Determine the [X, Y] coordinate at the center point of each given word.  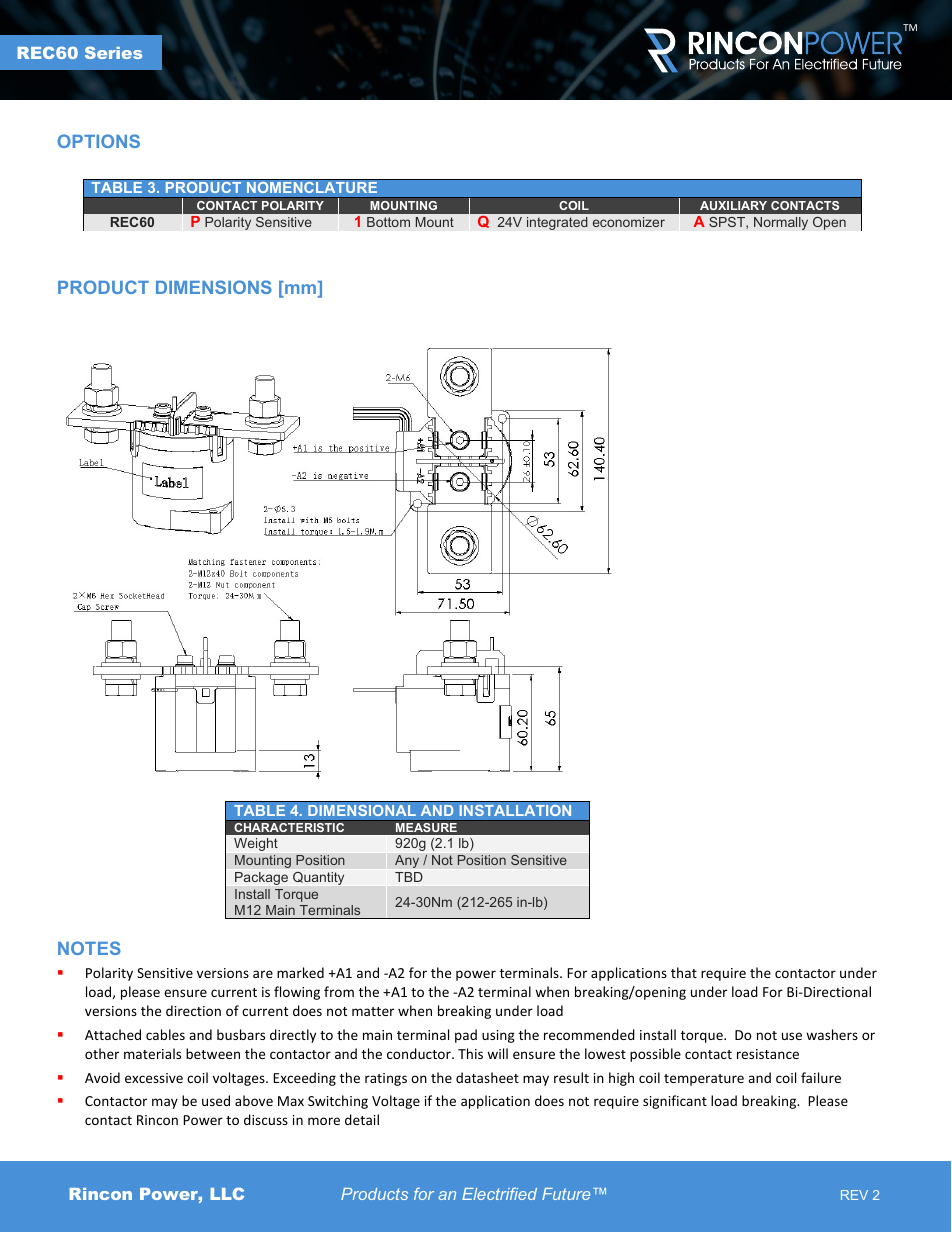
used [216, 1100]
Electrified [499, 1193]
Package [261, 878]
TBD [409, 877]
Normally [781, 223]
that [684, 972]
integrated [557, 223]
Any [407, 861]
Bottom [388, 222]
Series [113, 52]
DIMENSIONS [214, 287]
